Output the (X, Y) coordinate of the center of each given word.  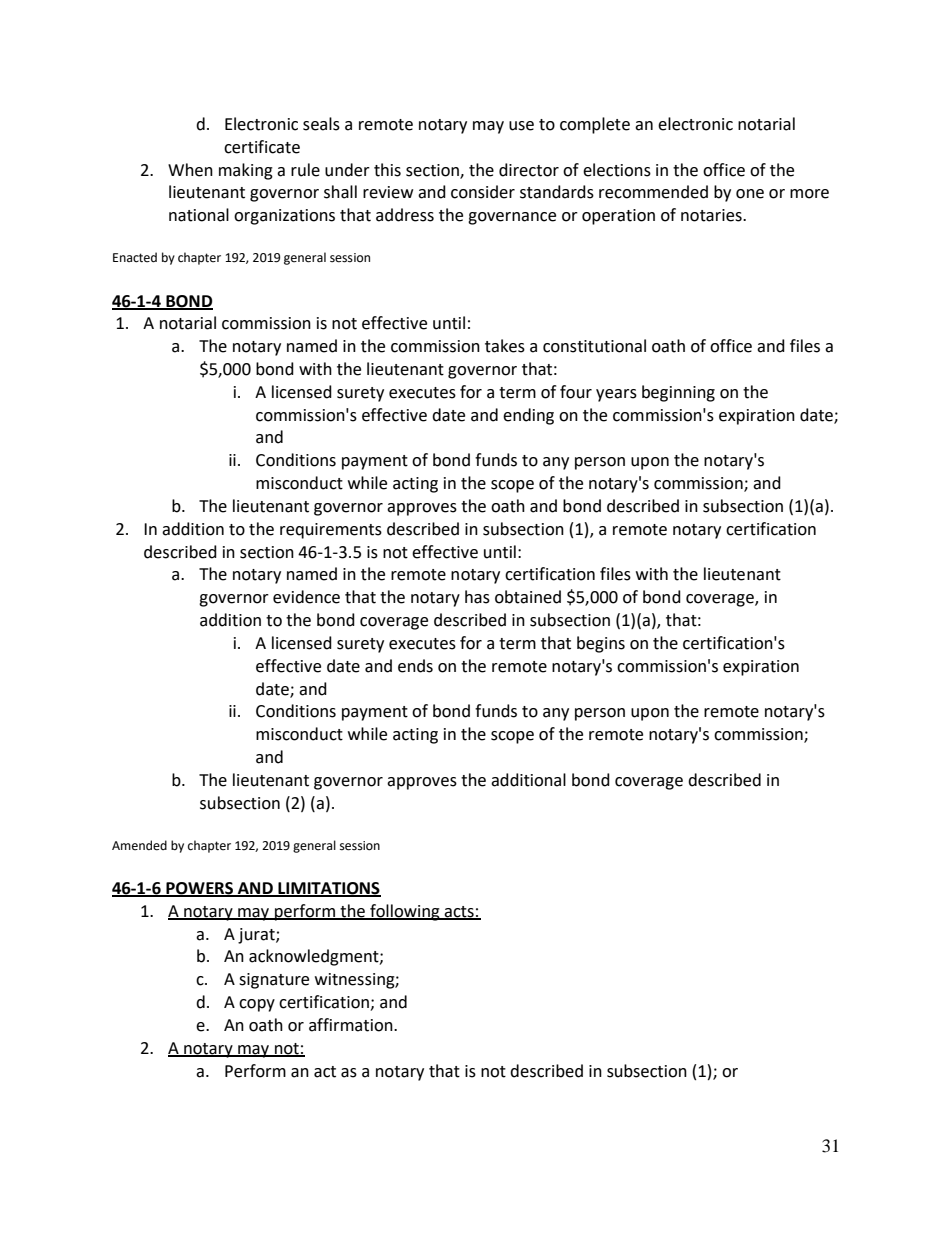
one (750, 194)
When (190, 170)
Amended (139, 845)
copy (257, 1005)
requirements (331, 531)
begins (601, 644)
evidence (306, 597)
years (616, 395)
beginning (678, 393)
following (405, 912)
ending (528, 416)
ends (415, 666)
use (521, 126)
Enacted (135, 257)
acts (459, 912)
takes (505, 346)
